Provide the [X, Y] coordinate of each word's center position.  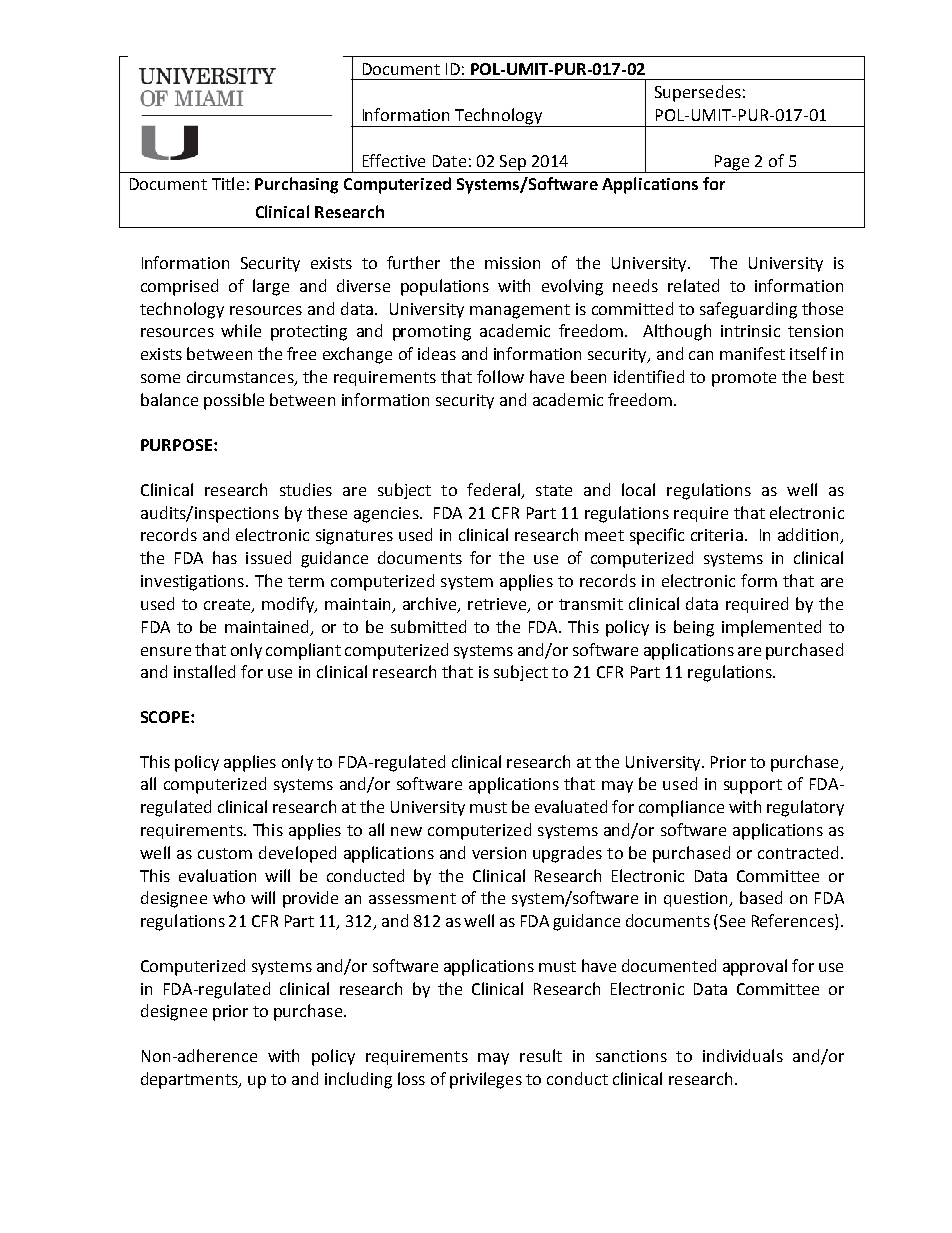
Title [228, 183]
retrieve [498, 605]
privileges [486, 1080]
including [358, 1080]
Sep [512, 164]
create [228, 606]
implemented [771, 628]
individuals [743, 1055]
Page [731, 164]
